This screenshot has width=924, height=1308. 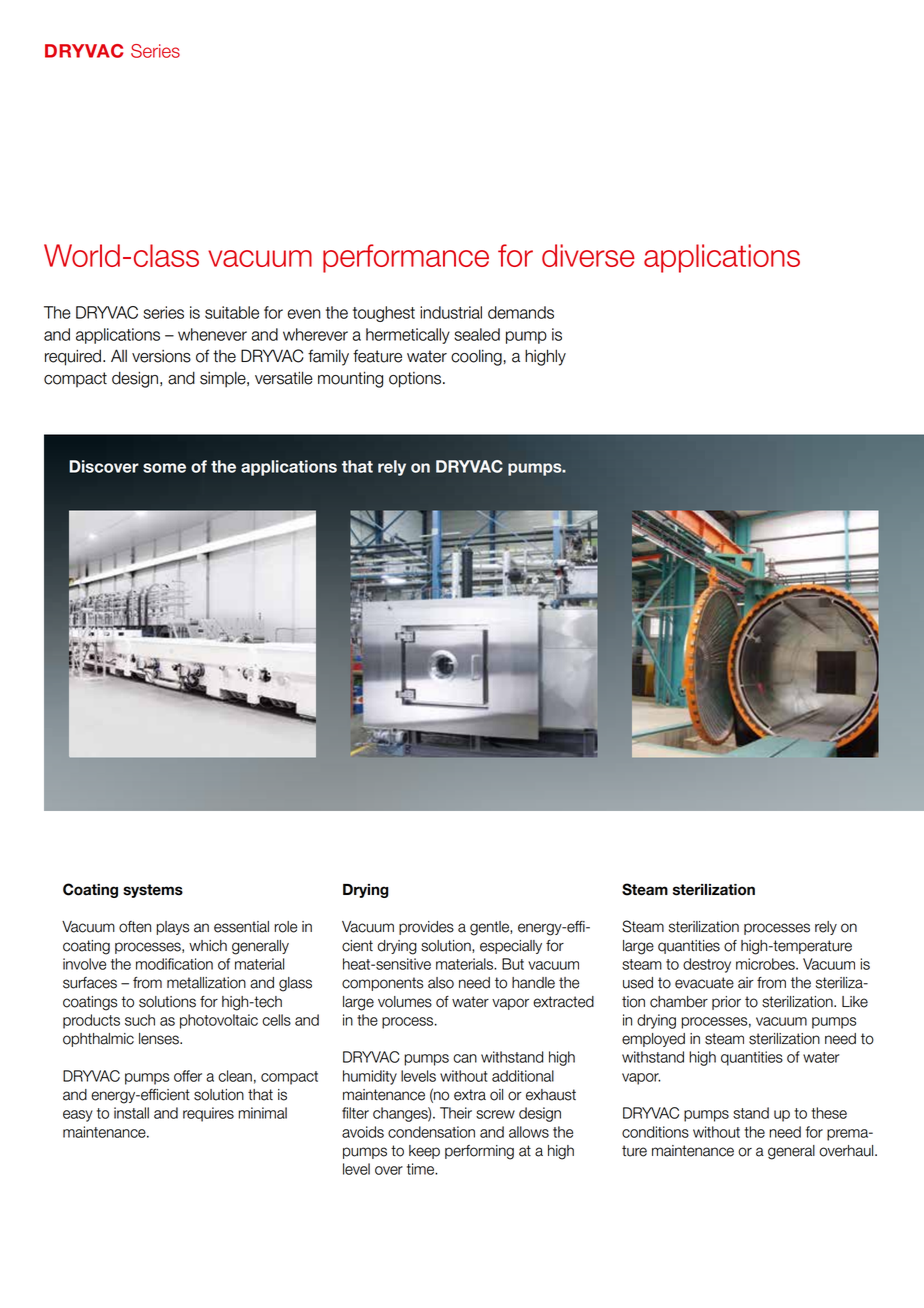 I want to click on microbes, so click(x=766, y=964).
